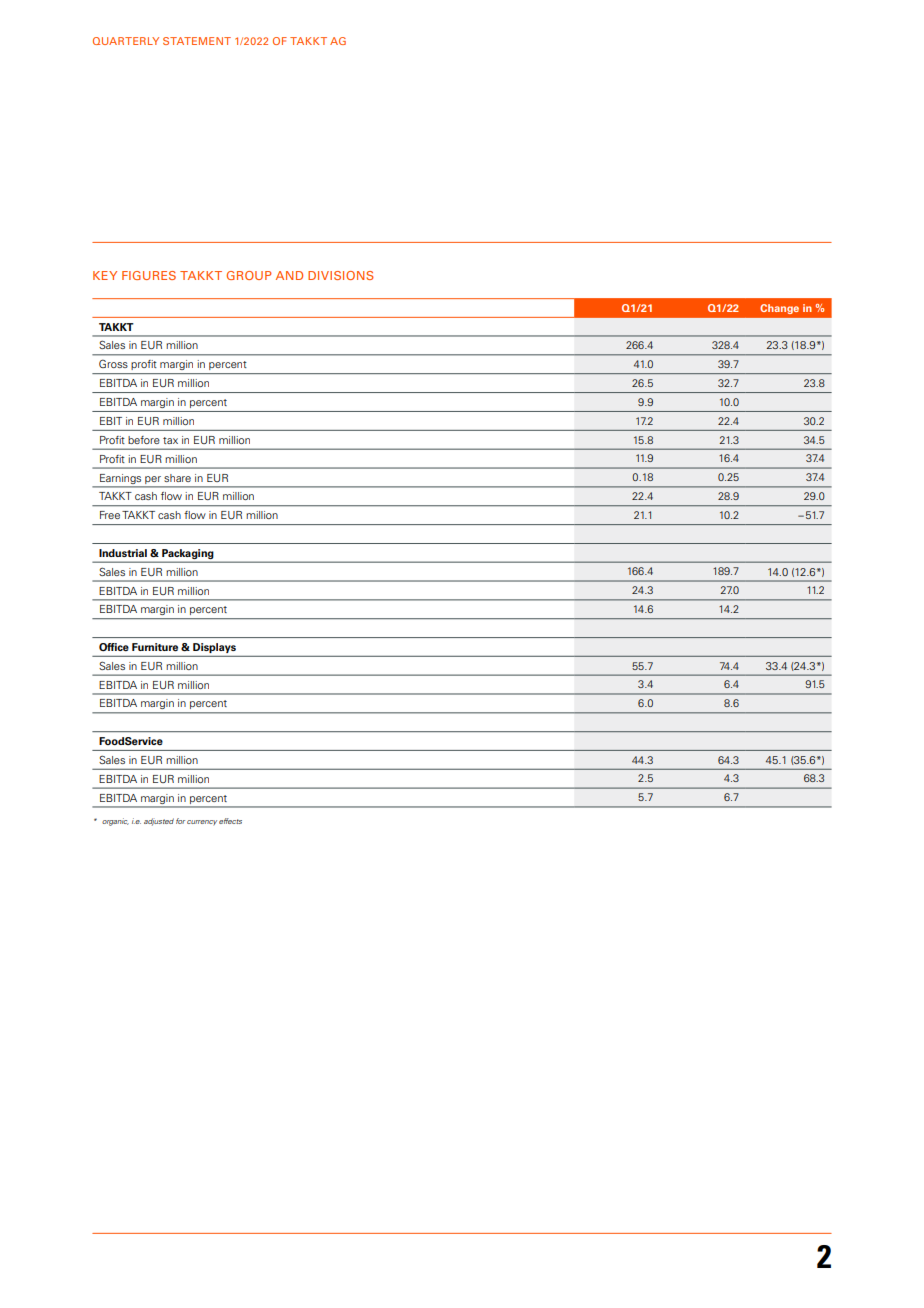 This document has height=1308, width=924. I want to click on DIVISIONS, so click(341, 275).
